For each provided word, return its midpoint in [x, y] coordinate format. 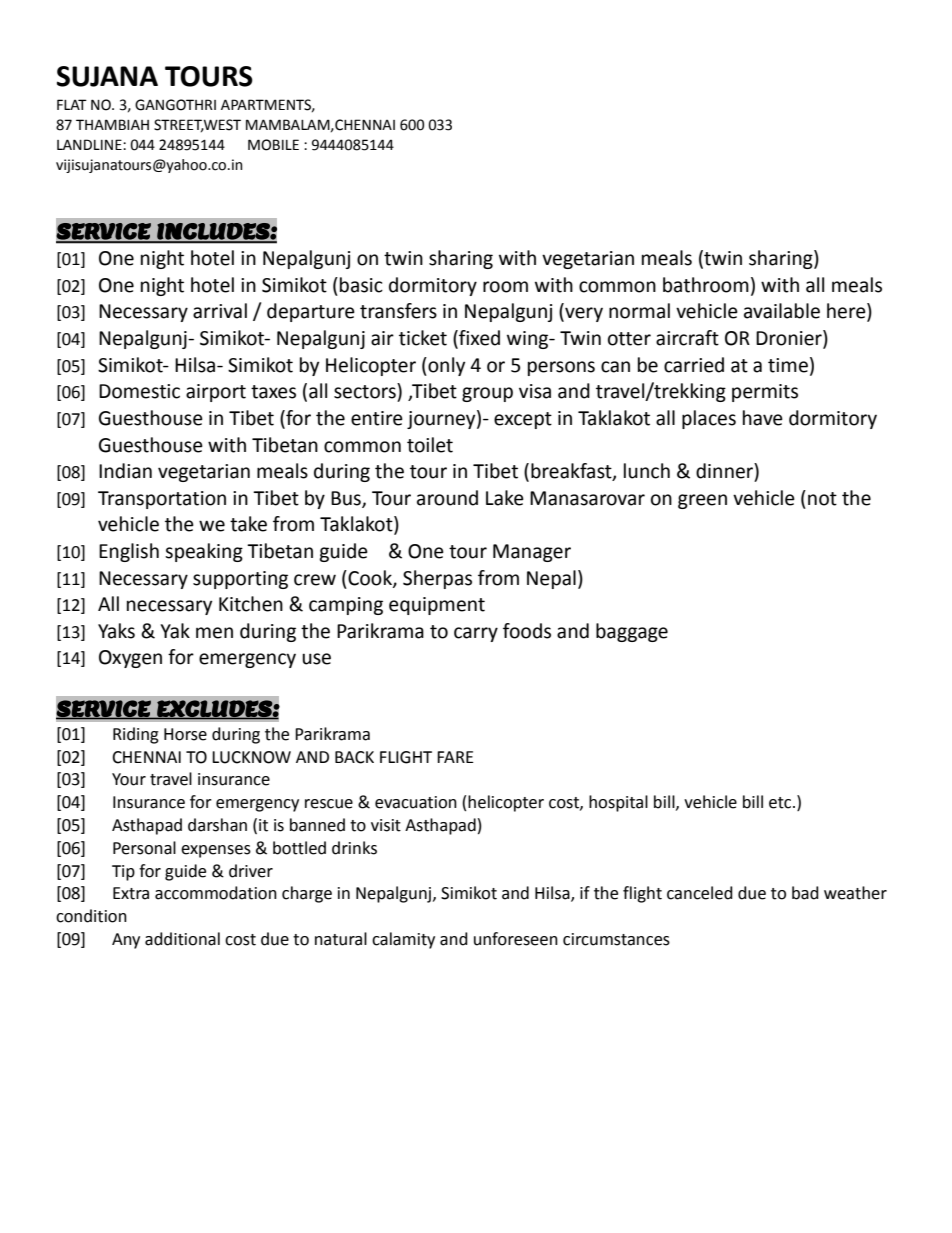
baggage [632, 632]
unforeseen [516, 939]
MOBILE [273, 145]
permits [765, 393]
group [487, 394]
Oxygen [130, 659]
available [782, 311]
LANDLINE [90, 144]
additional [182, 939]
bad [805, 893]
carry [476, 634]
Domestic [139, 391]
